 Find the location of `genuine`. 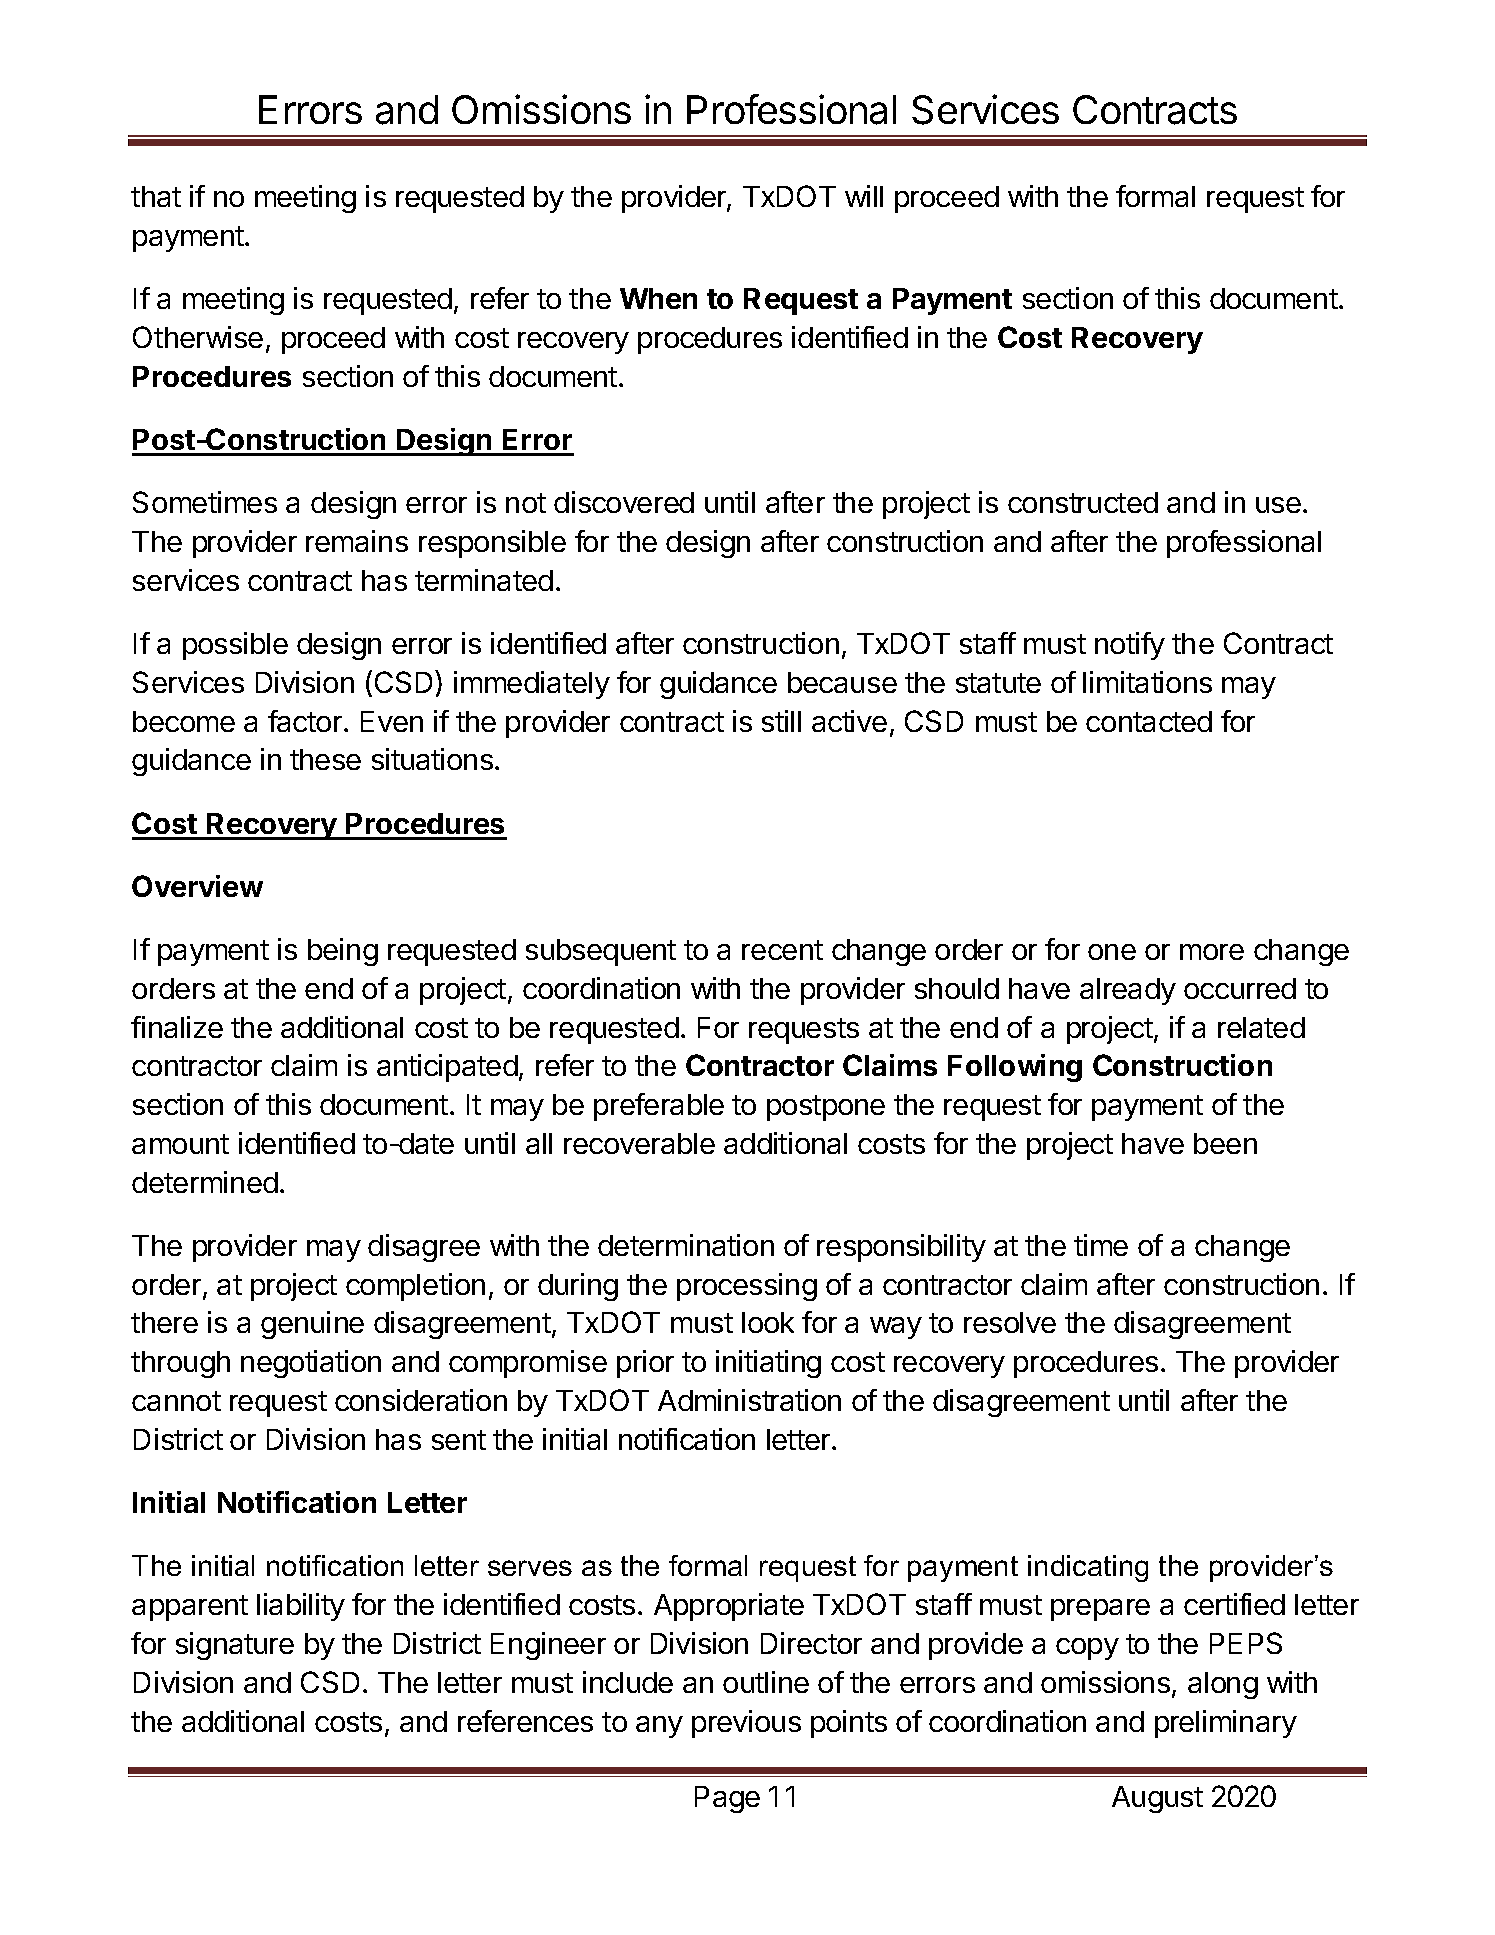

genuine is located at coordinates (312, 1325).
